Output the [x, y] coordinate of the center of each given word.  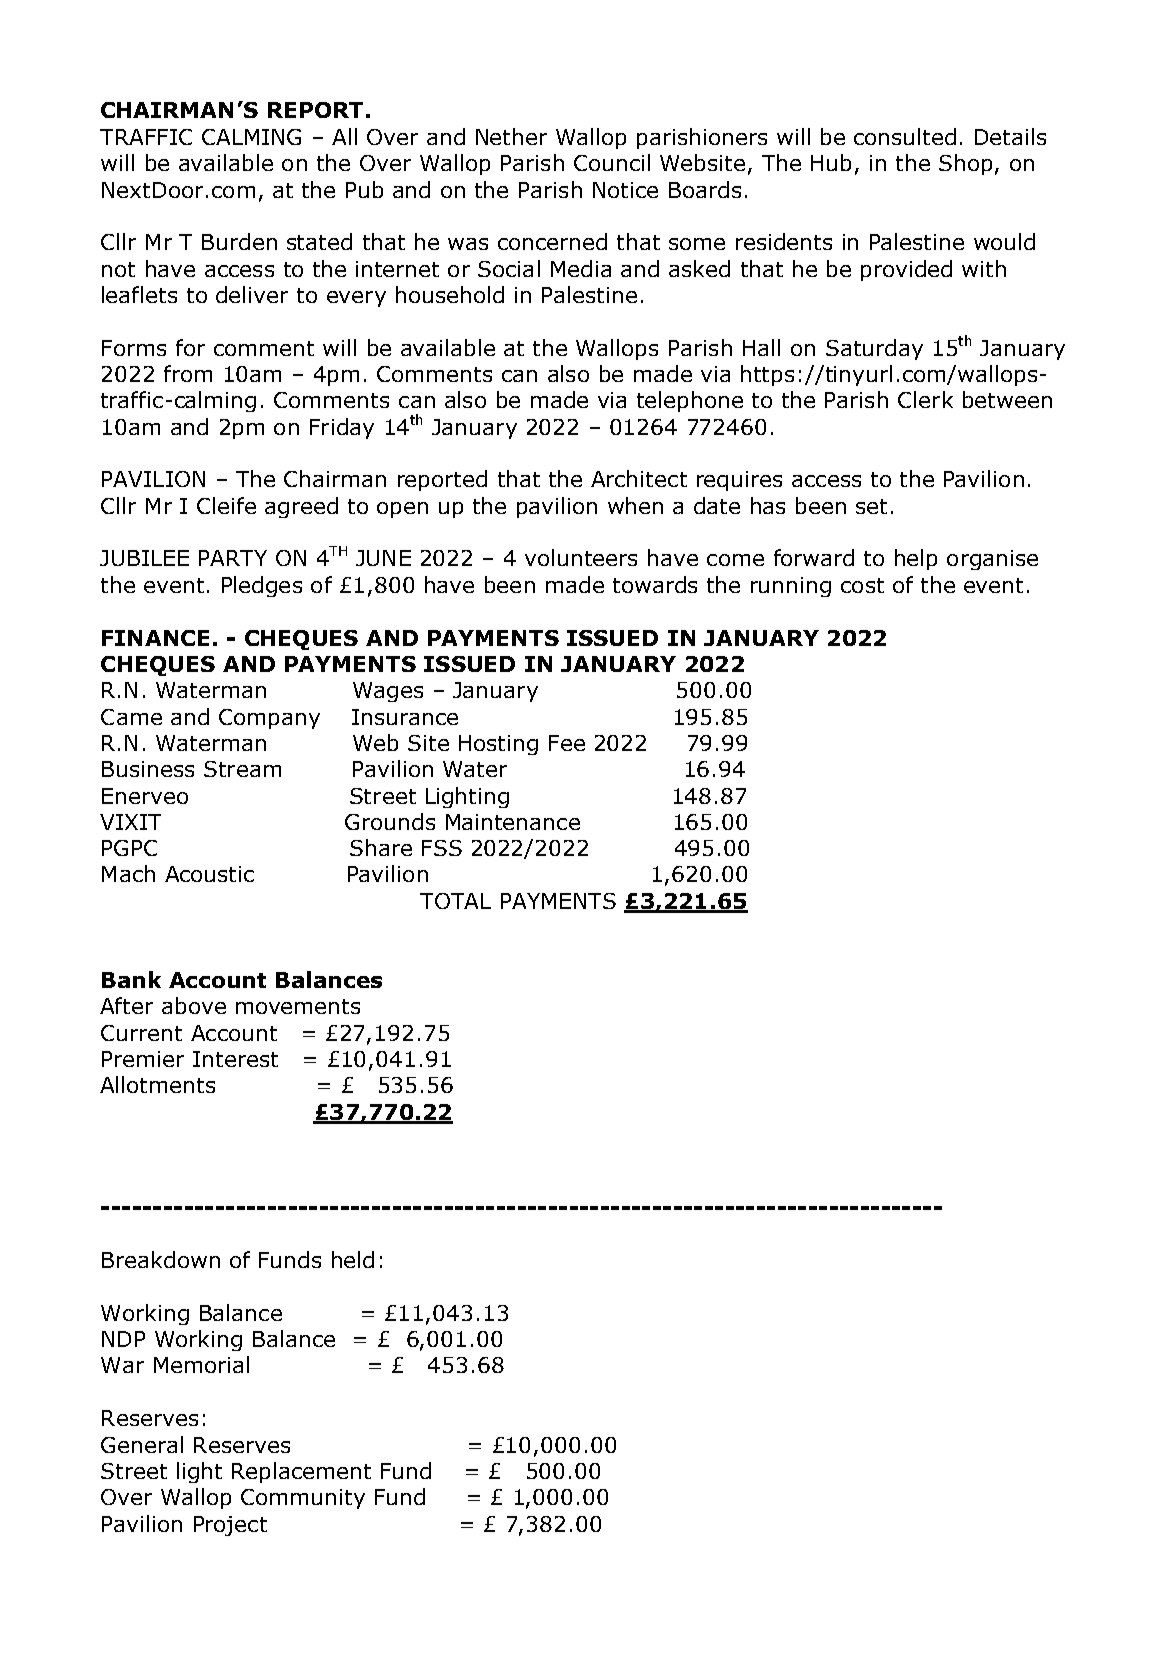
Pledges [262, 586]
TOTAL [455, 901]
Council [612, 162]
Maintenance [513, 822]
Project [230, 1526]
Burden [239, 241]
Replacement [301, 1472]
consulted [905, 136]
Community [303, 1499]
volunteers [581, 557]
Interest [235, 1059]
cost [862, 585]
